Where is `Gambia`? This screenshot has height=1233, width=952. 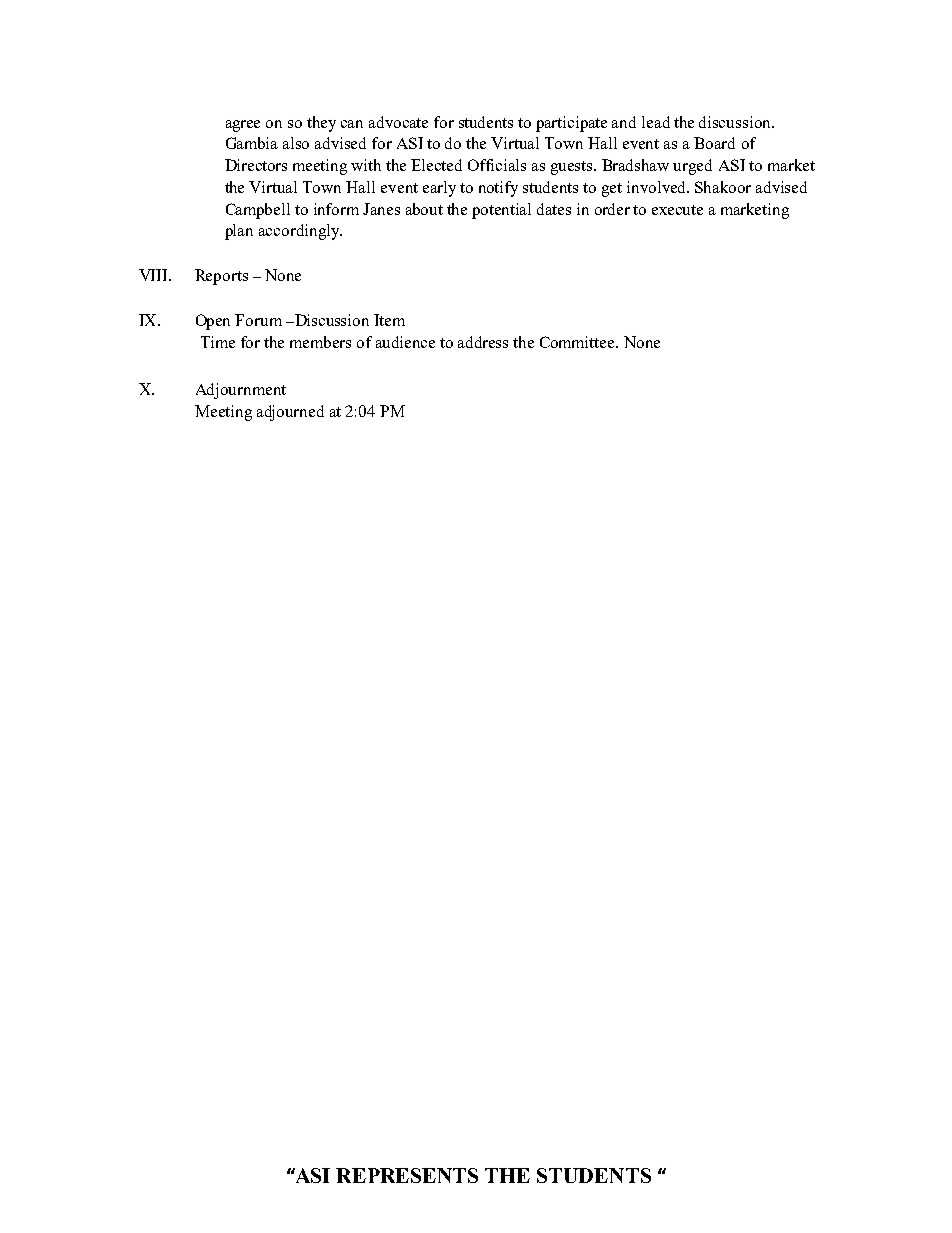 Gambia is located at coordinates (252, 143).
